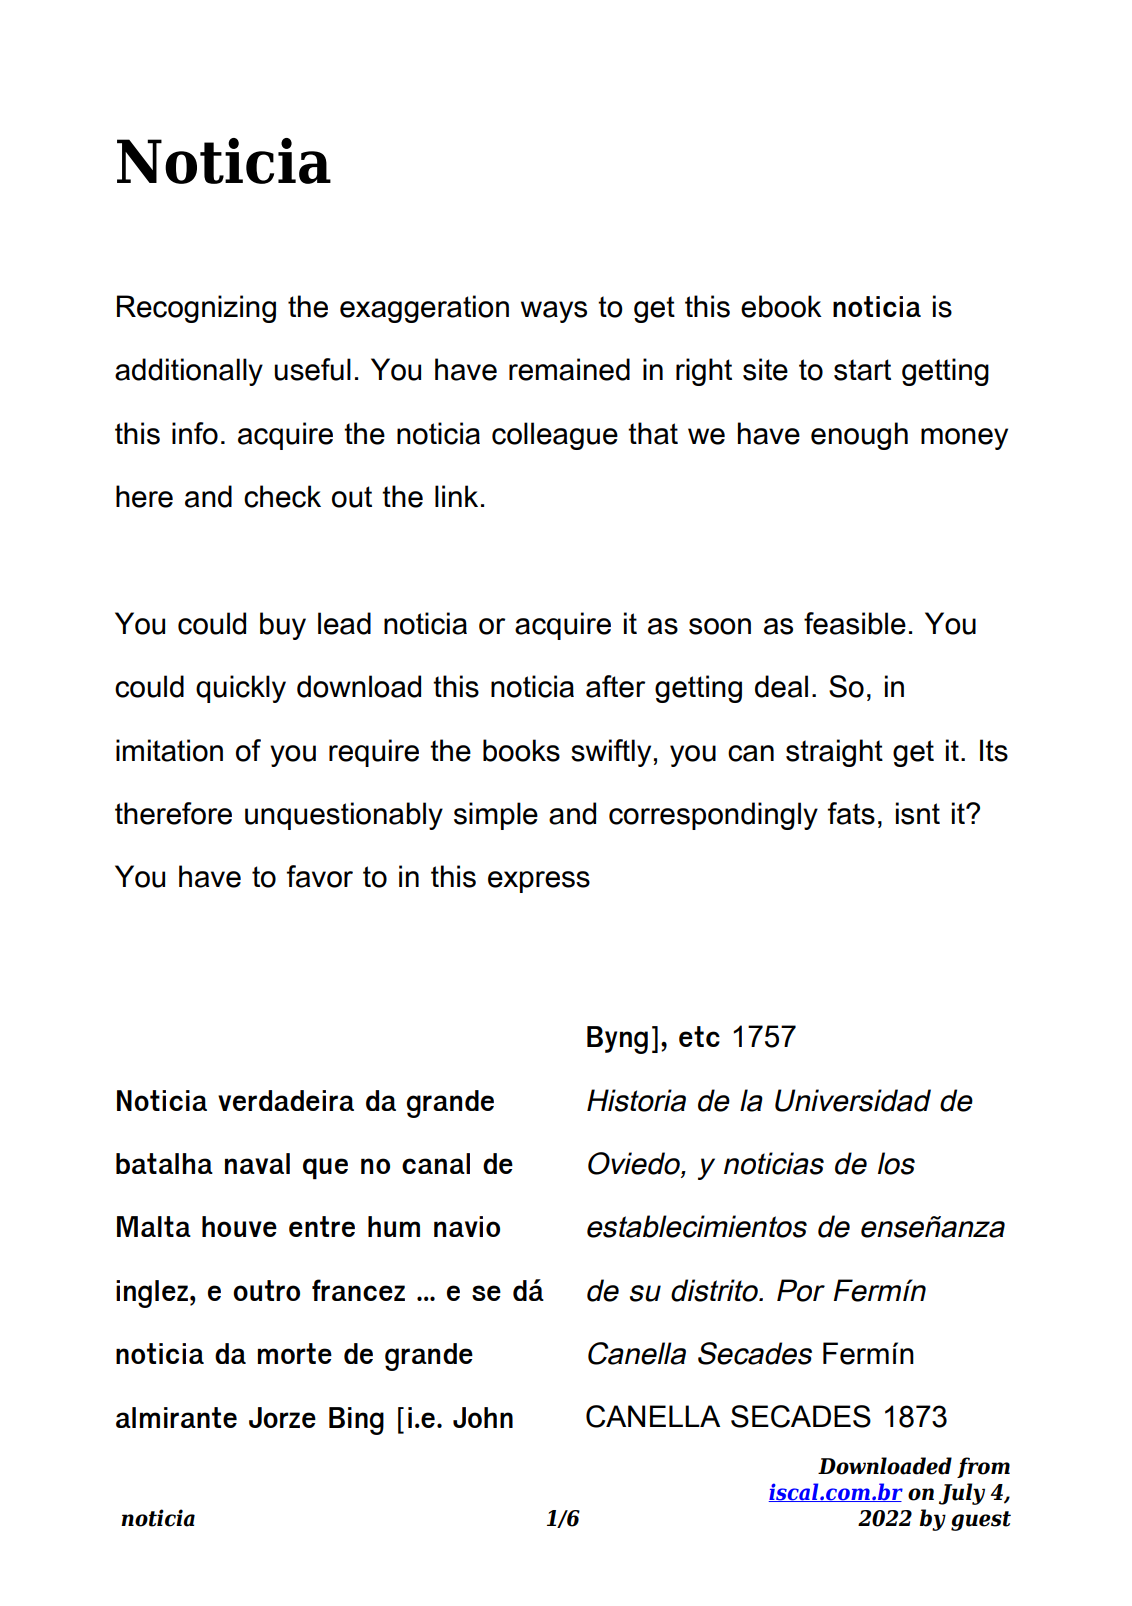 This page has width=1132, height=1606. Describe the element at coordinates (257, 1163) in the page. I see `naval` at that location.
